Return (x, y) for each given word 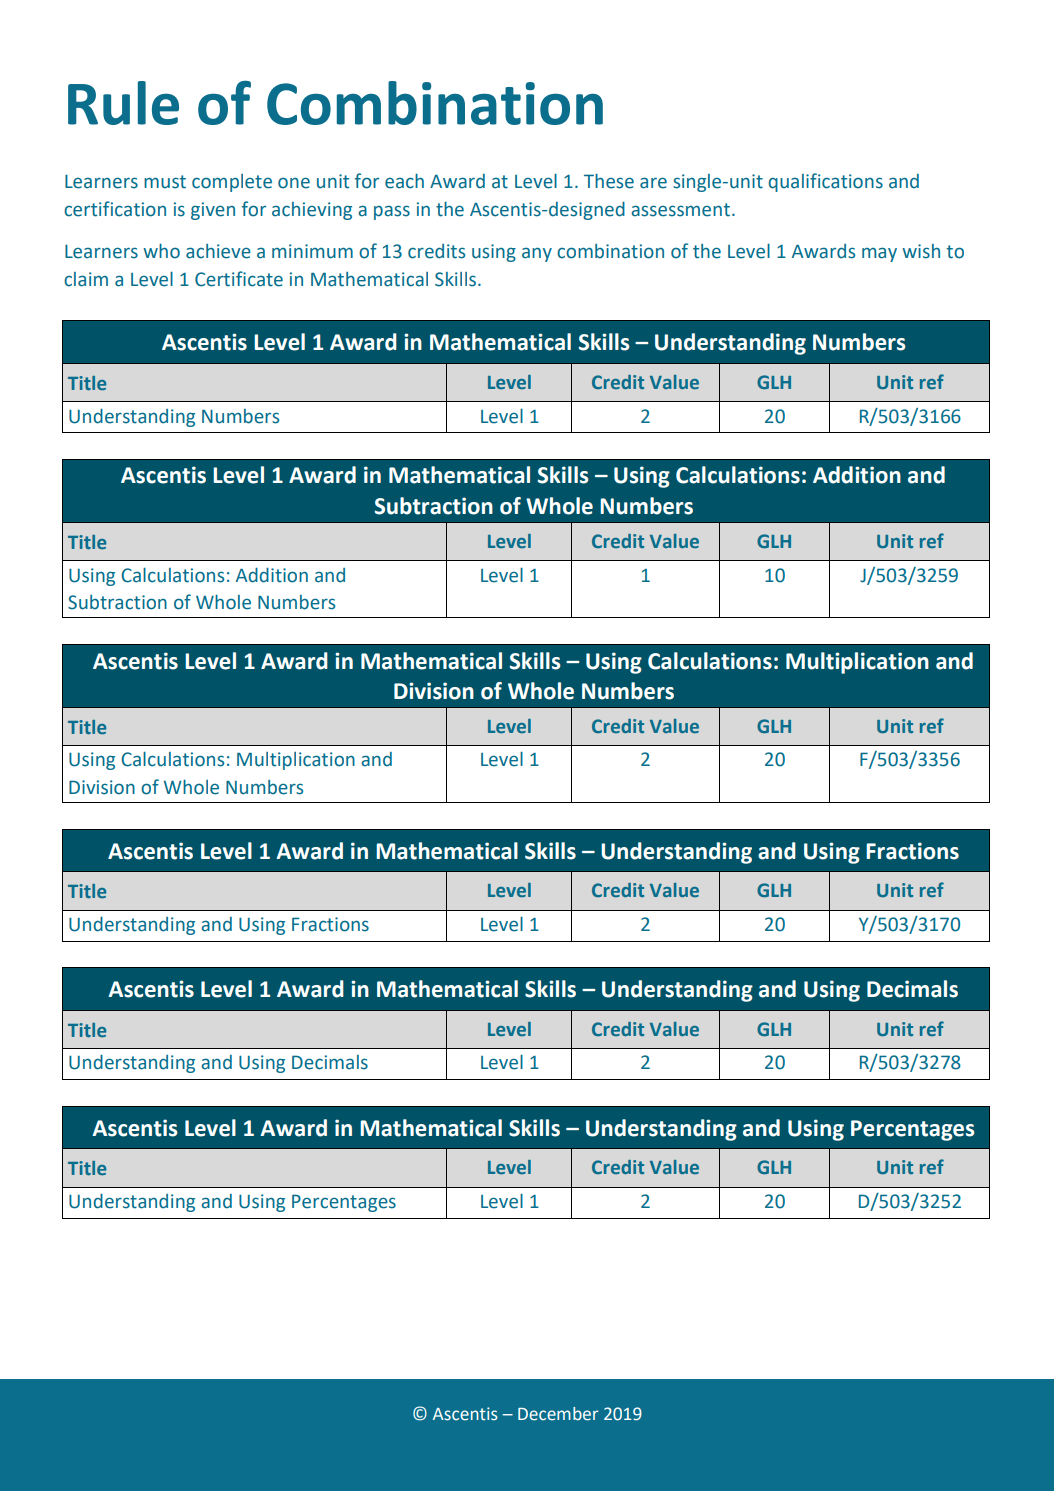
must (165, 182)
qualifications (826, 182)
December (558, 1414)
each (404, 181)
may (879, 254)
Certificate (239, 279)
